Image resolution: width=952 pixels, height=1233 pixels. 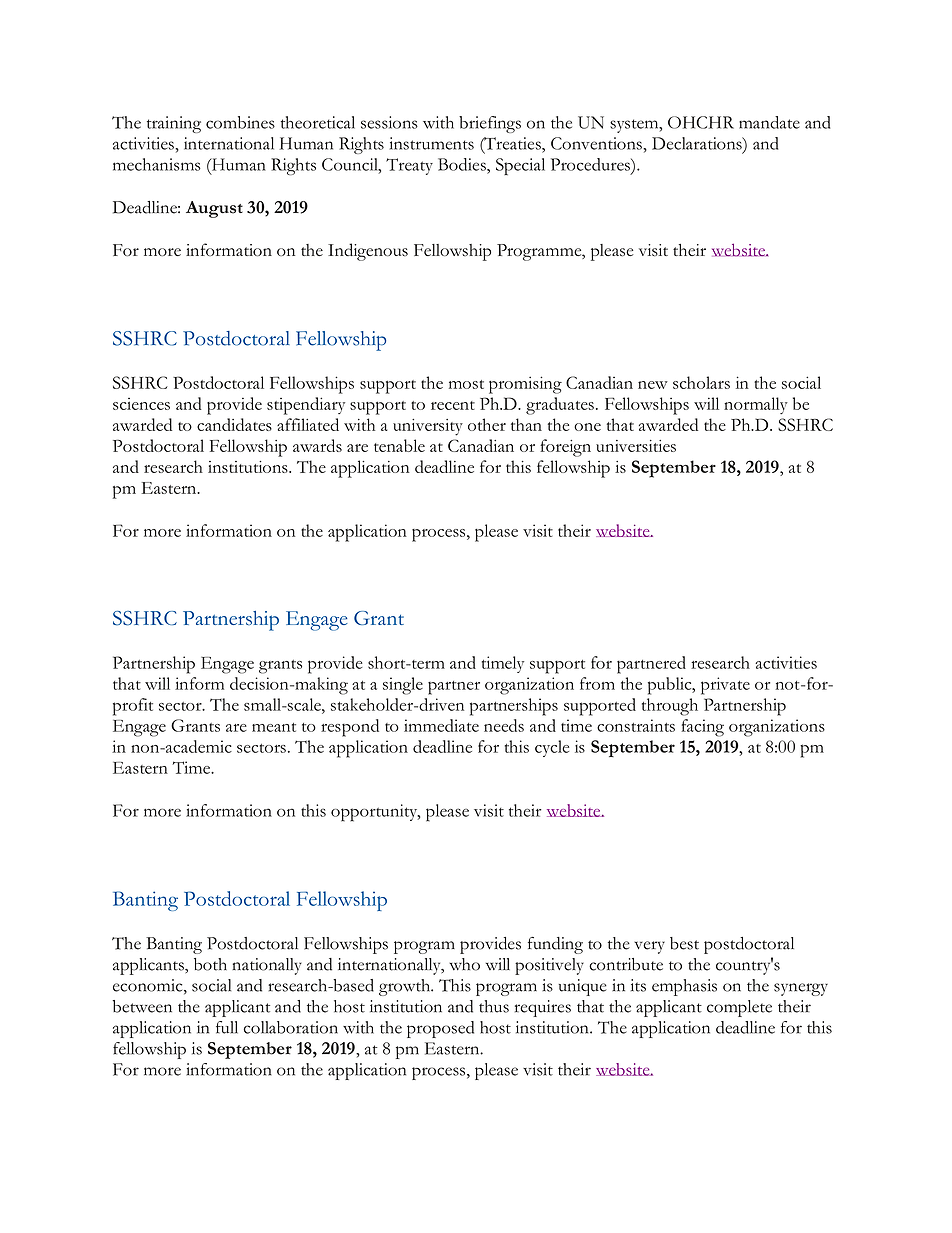 I want to click on facing, so click(x=702, y=728).
